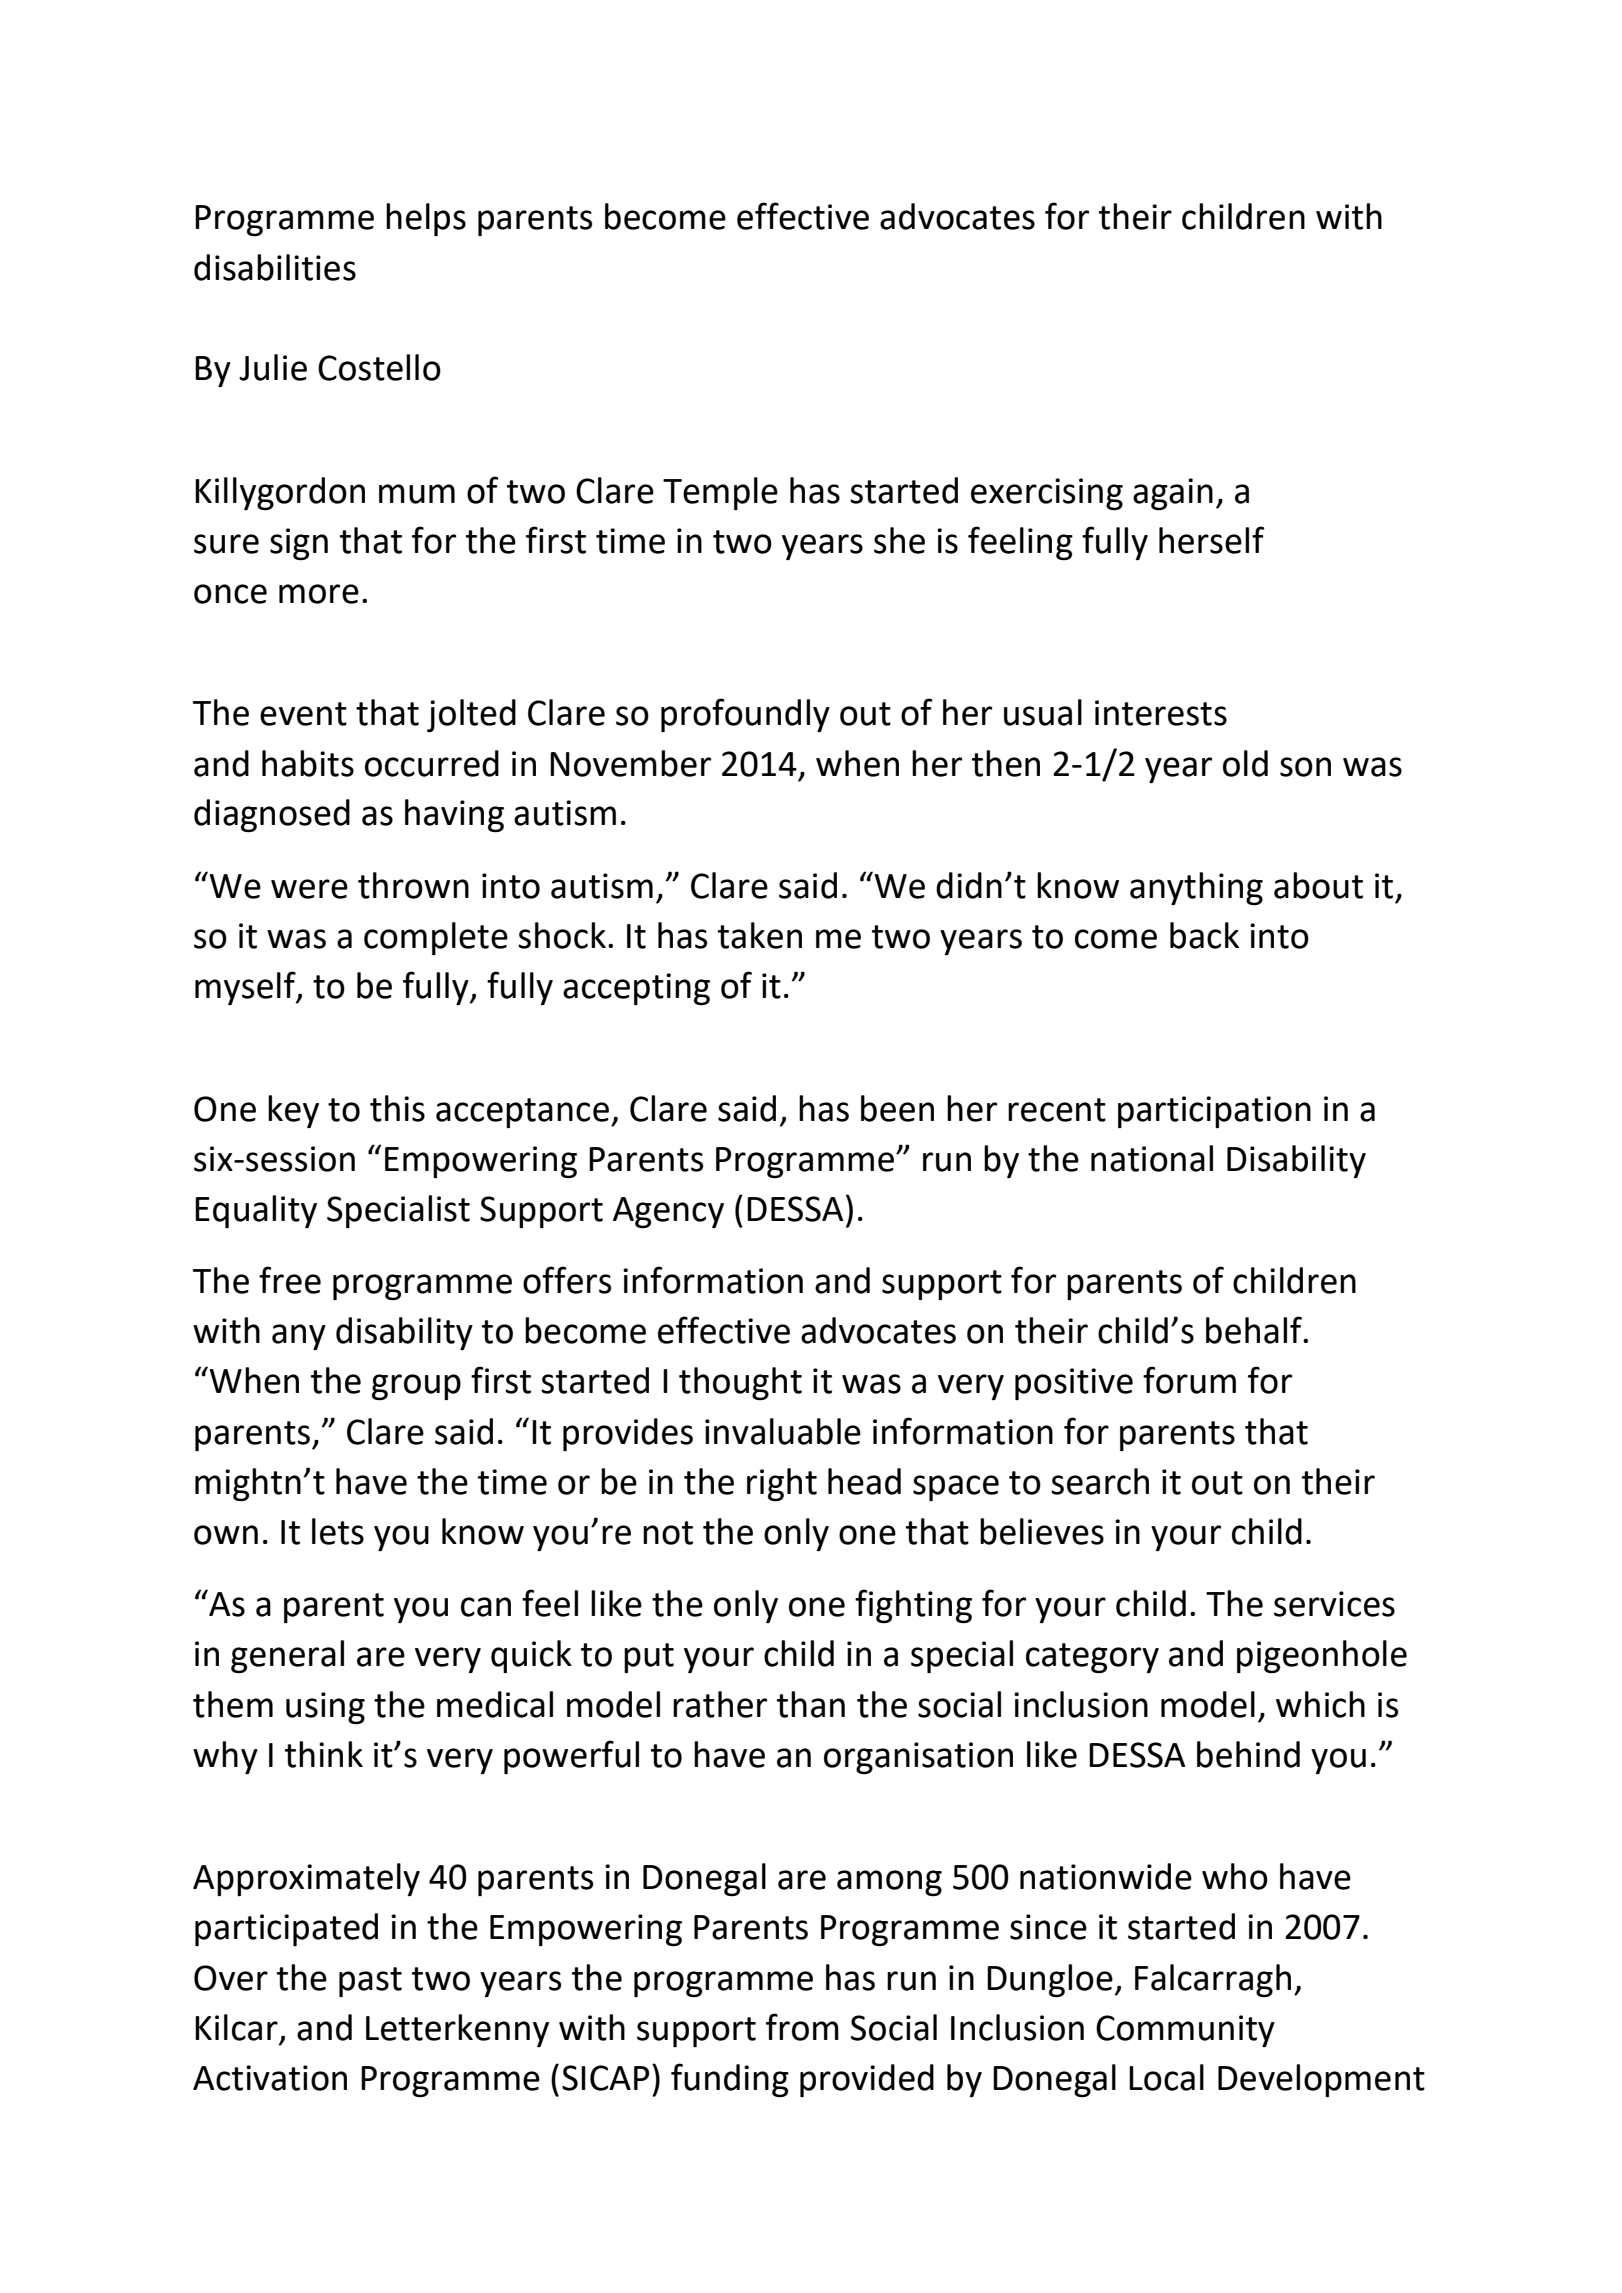  I want to click on right, so click(782, 1484).
